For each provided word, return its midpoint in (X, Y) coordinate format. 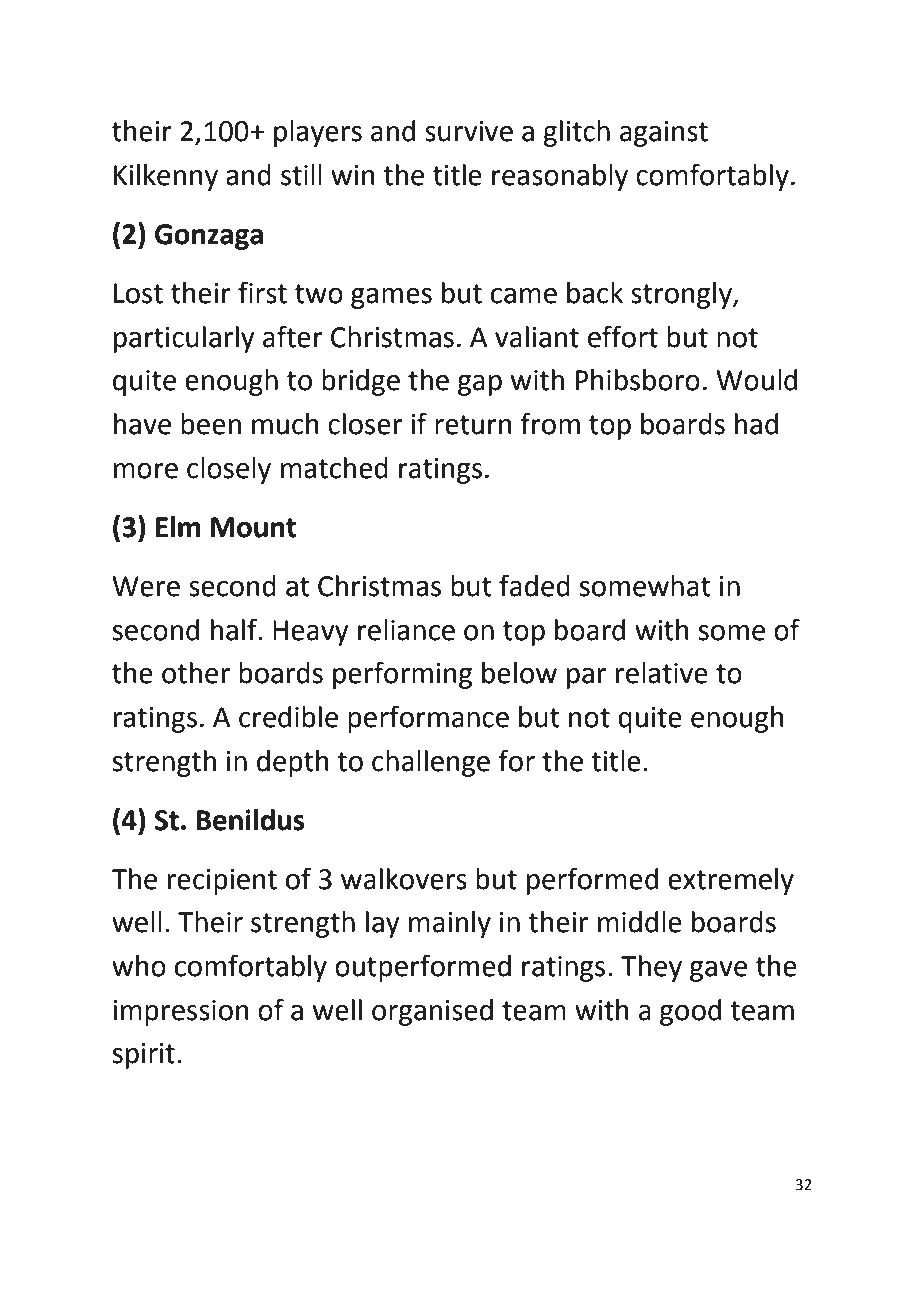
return (473, 425)
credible (288, 717)
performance (428, 719)
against (664, 134)
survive (469, 131)
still (301, 175)
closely (229, 470)
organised (432, 1012)
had (756, 424)
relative (662, 673)
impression (181, 1013)
